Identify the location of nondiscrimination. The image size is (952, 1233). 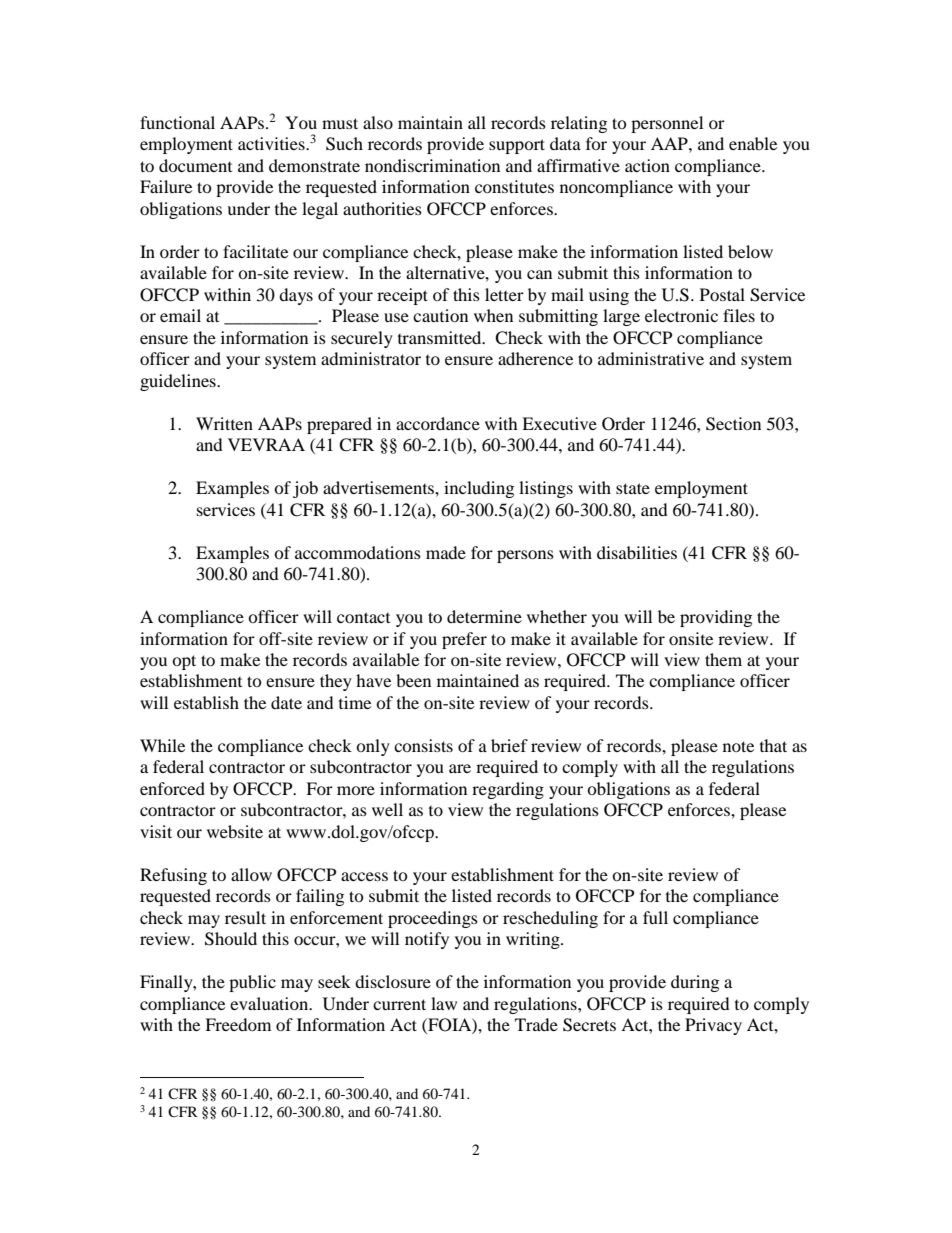
(432, 165).
